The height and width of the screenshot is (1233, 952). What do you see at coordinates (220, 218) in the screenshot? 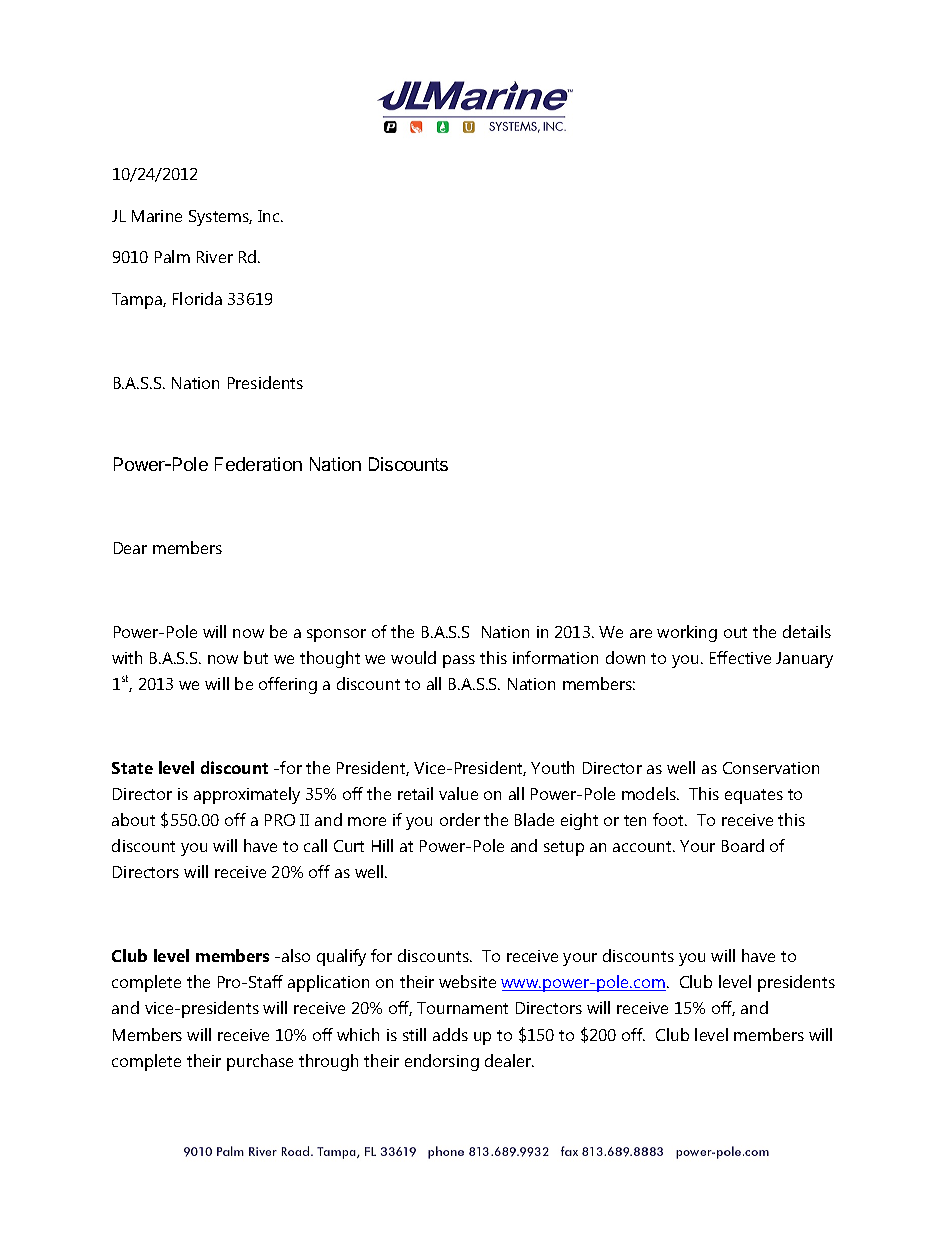
I see `Systems` at bounding box center [220, 218].
